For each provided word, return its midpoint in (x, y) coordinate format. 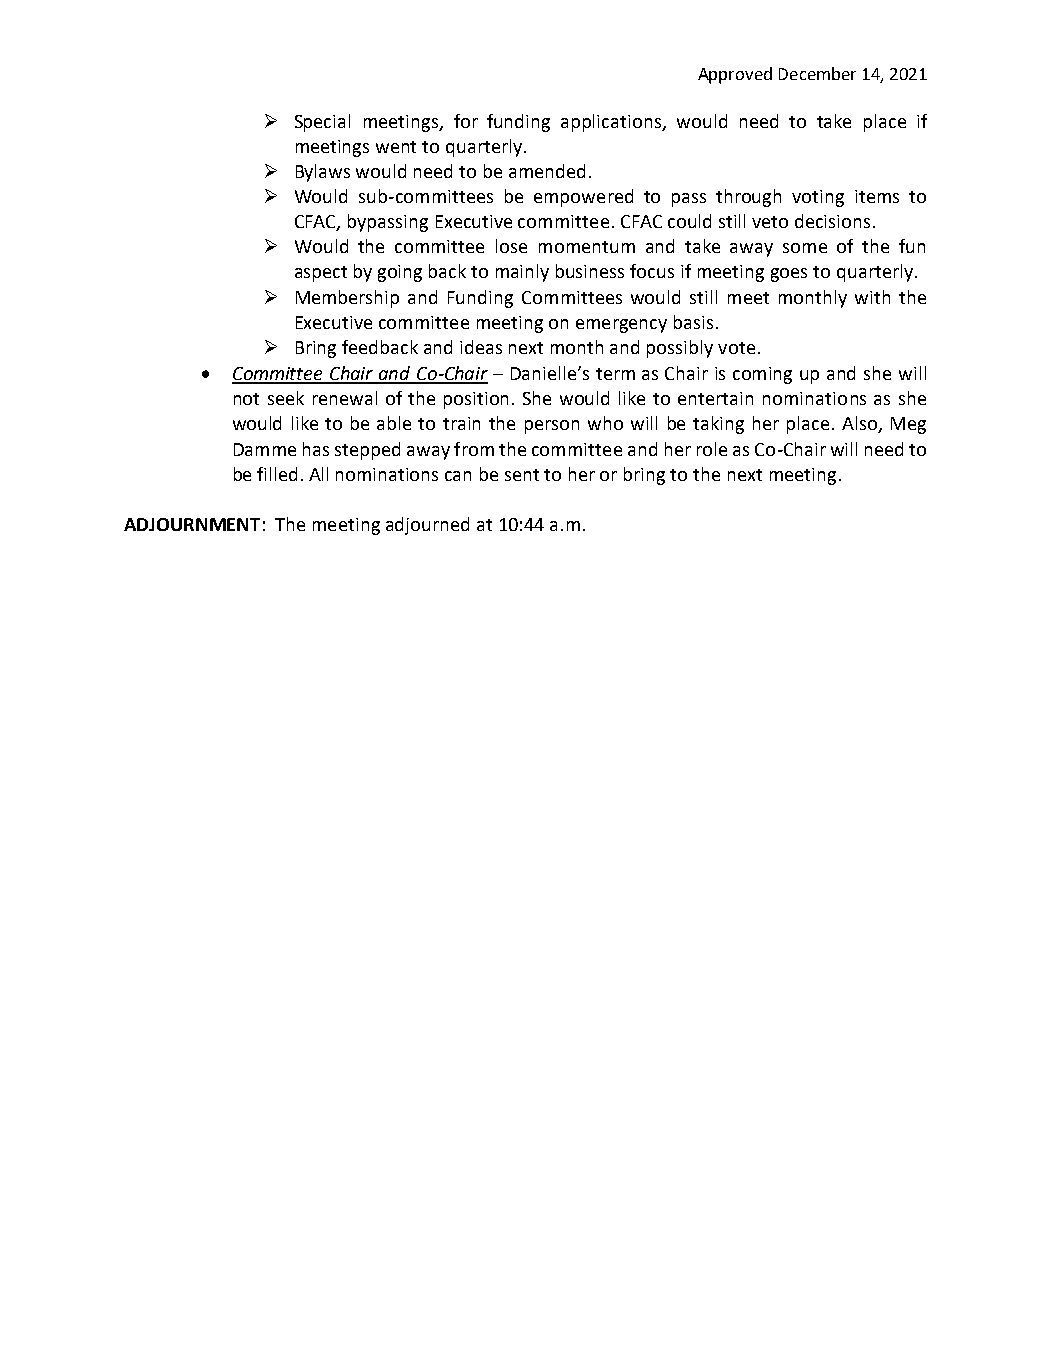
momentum (587, 247)
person (552, 427)
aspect (321, 274)
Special (322, 123)
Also (860, 424)
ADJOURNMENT (192, 524)
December (817, 73)
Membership (347, 299)
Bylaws (323, 173)
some (805, 248)
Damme (265, 449)
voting (818, 198)
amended (547, 171)
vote (736, 348)
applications (612, 123)
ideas (481, 347)
